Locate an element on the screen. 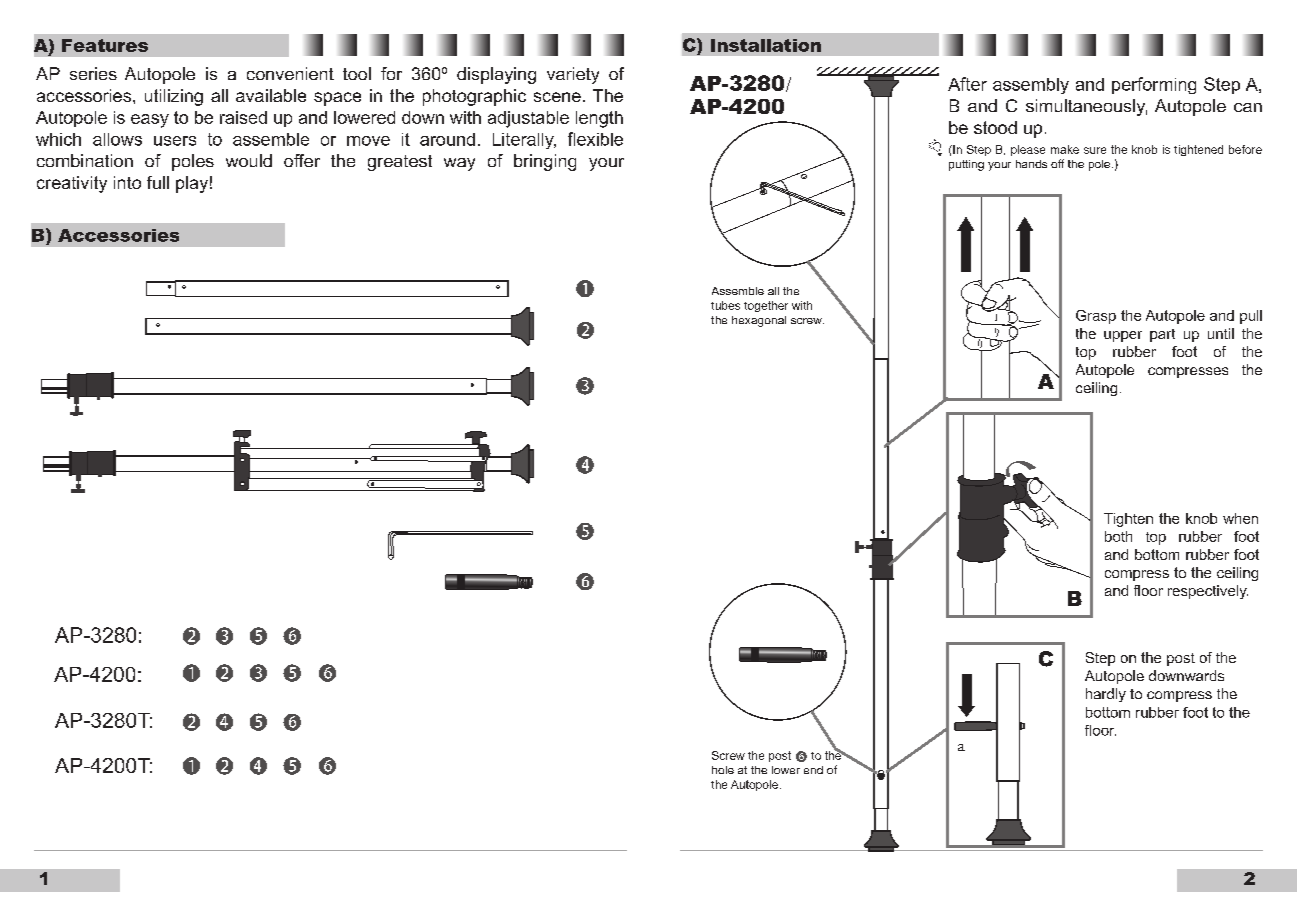  tubes is located at coordinates (725, 305).
